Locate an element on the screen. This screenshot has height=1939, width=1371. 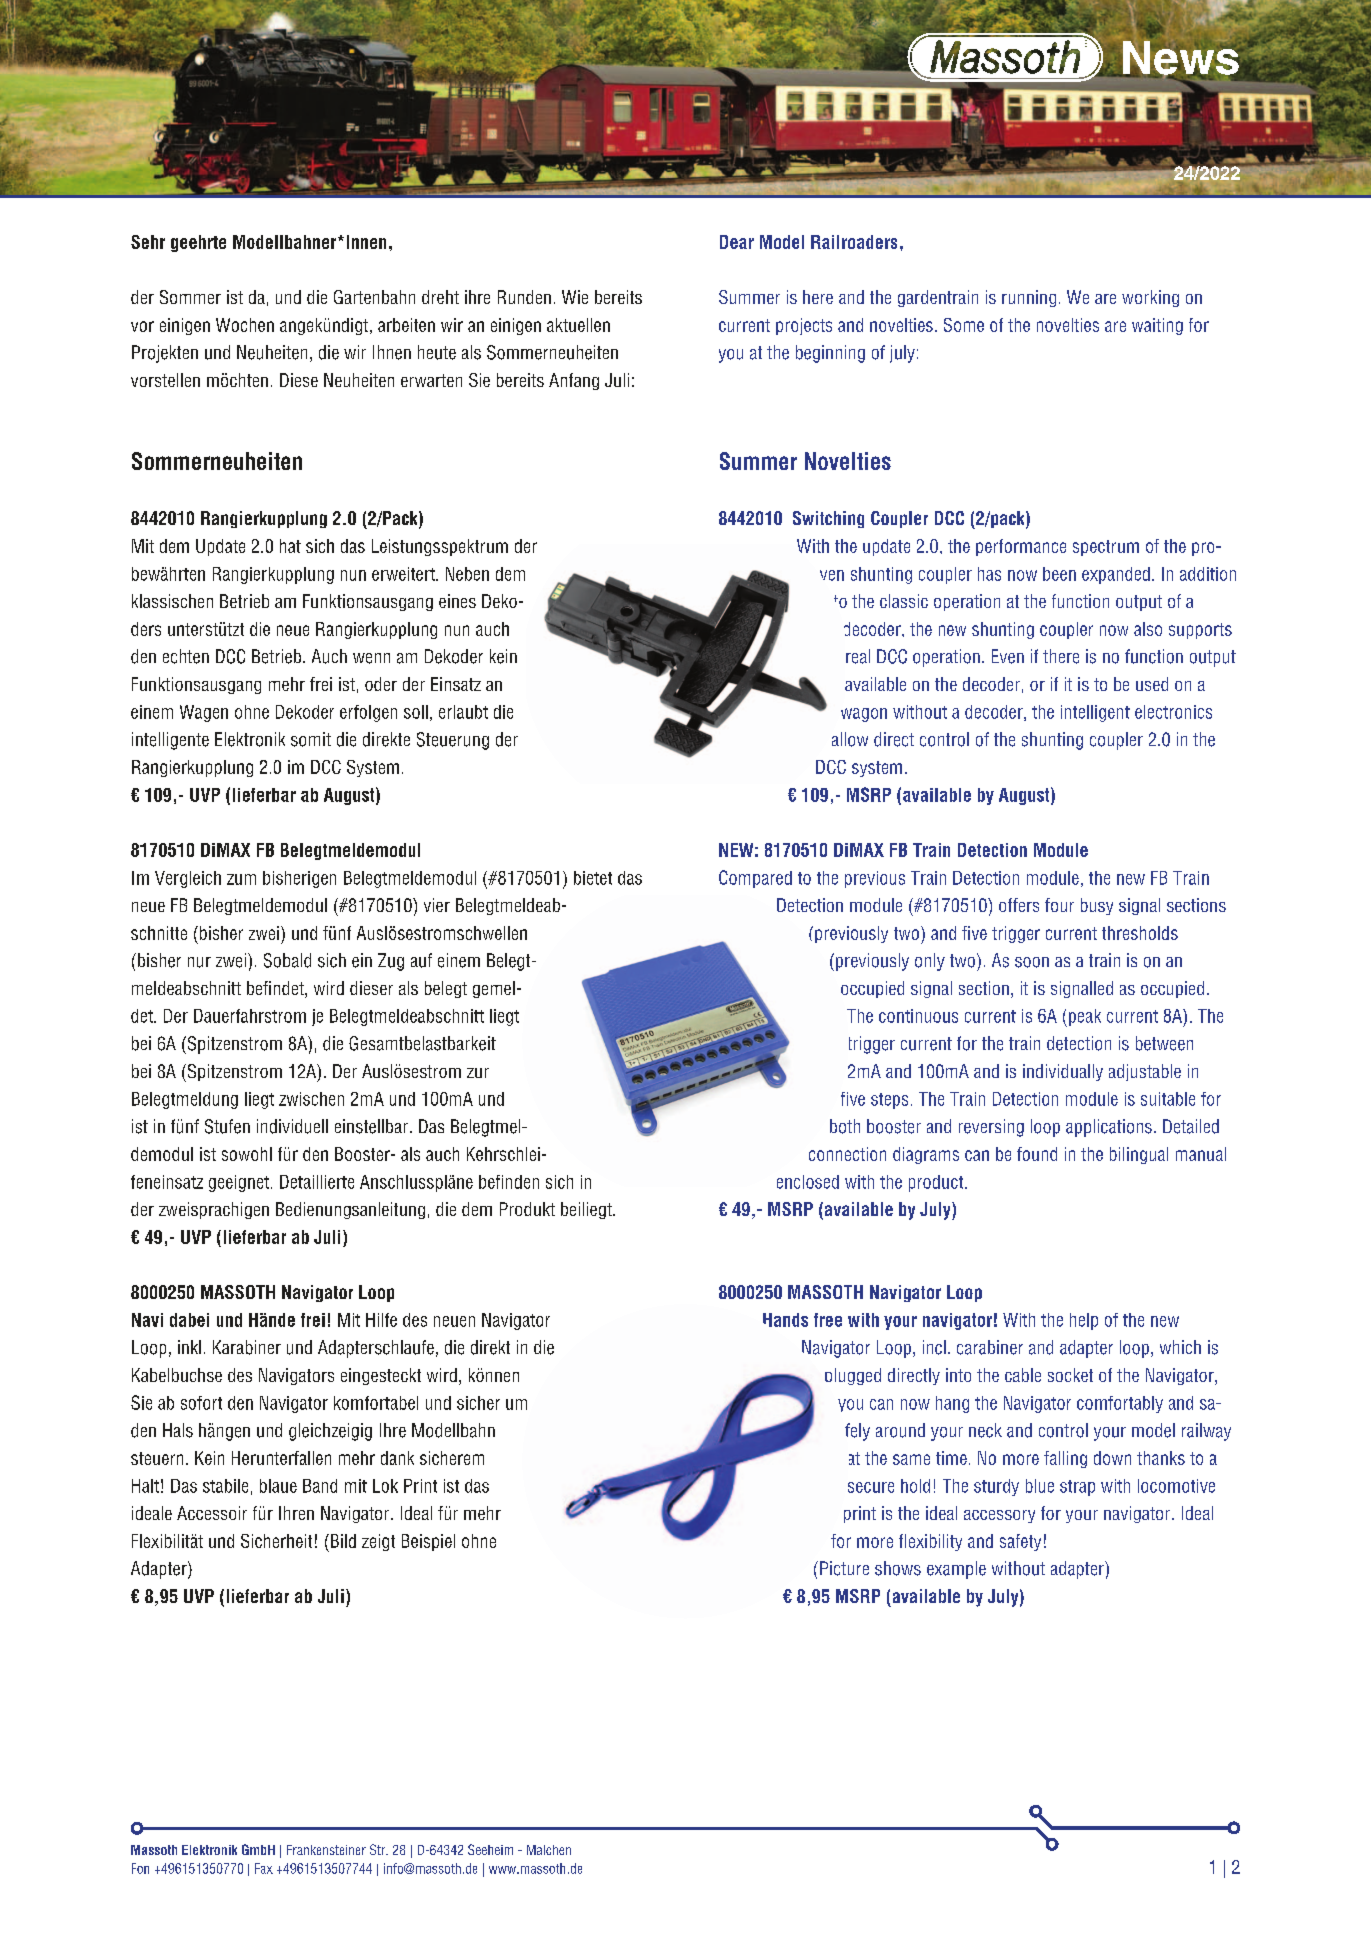
zum is located at coordinates (241, 879).
